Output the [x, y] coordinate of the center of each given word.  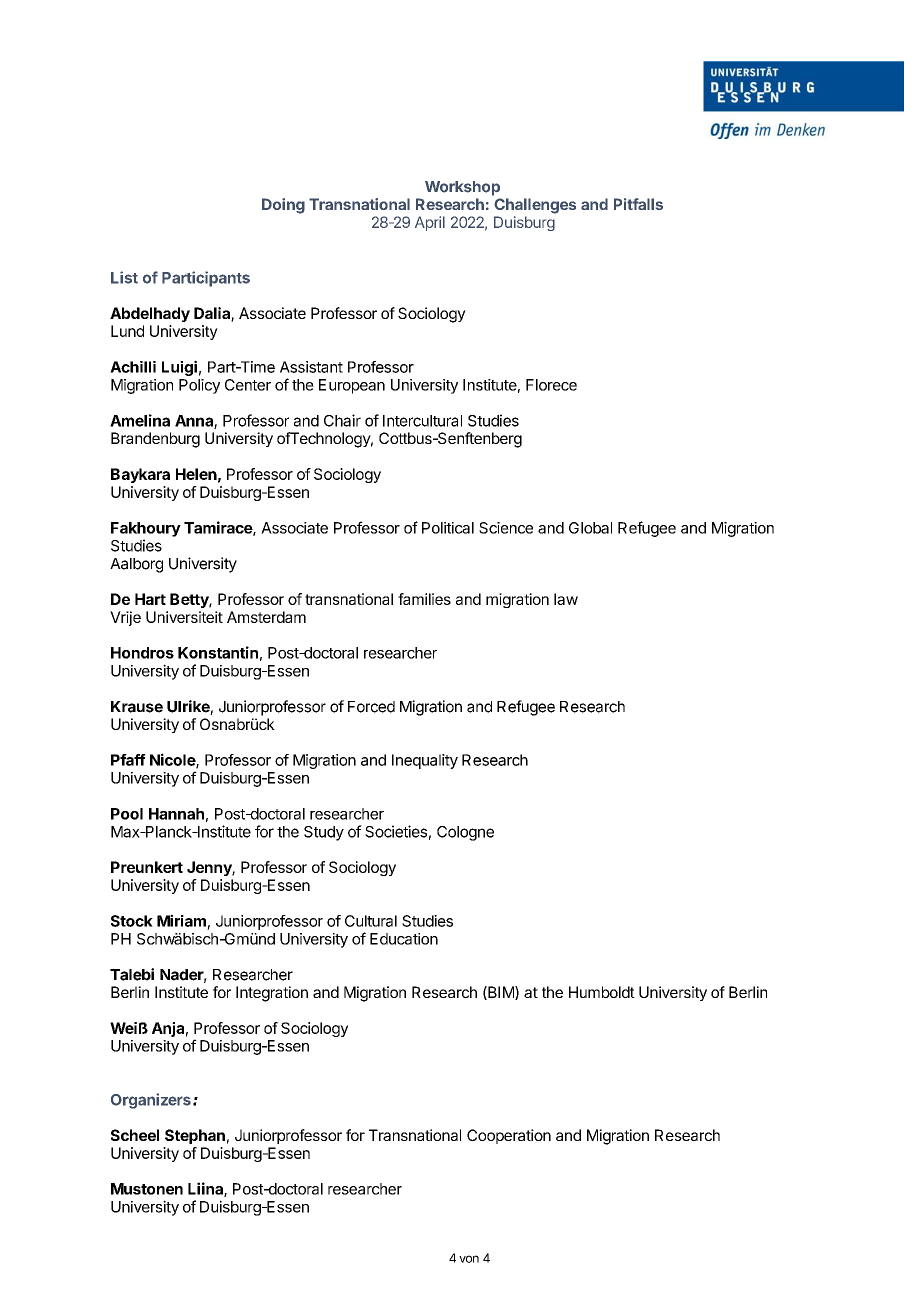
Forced [371, 707]
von [469, 1259]
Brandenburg [155, 440]
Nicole [173, 760]
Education [404, 939]
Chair [342, 420]
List [124, 277]
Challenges [535, 206]
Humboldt [602, 992]
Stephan [195, 1136]
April [430, 223]
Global [590, 528]
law [566, 599]
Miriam [181, 920]
